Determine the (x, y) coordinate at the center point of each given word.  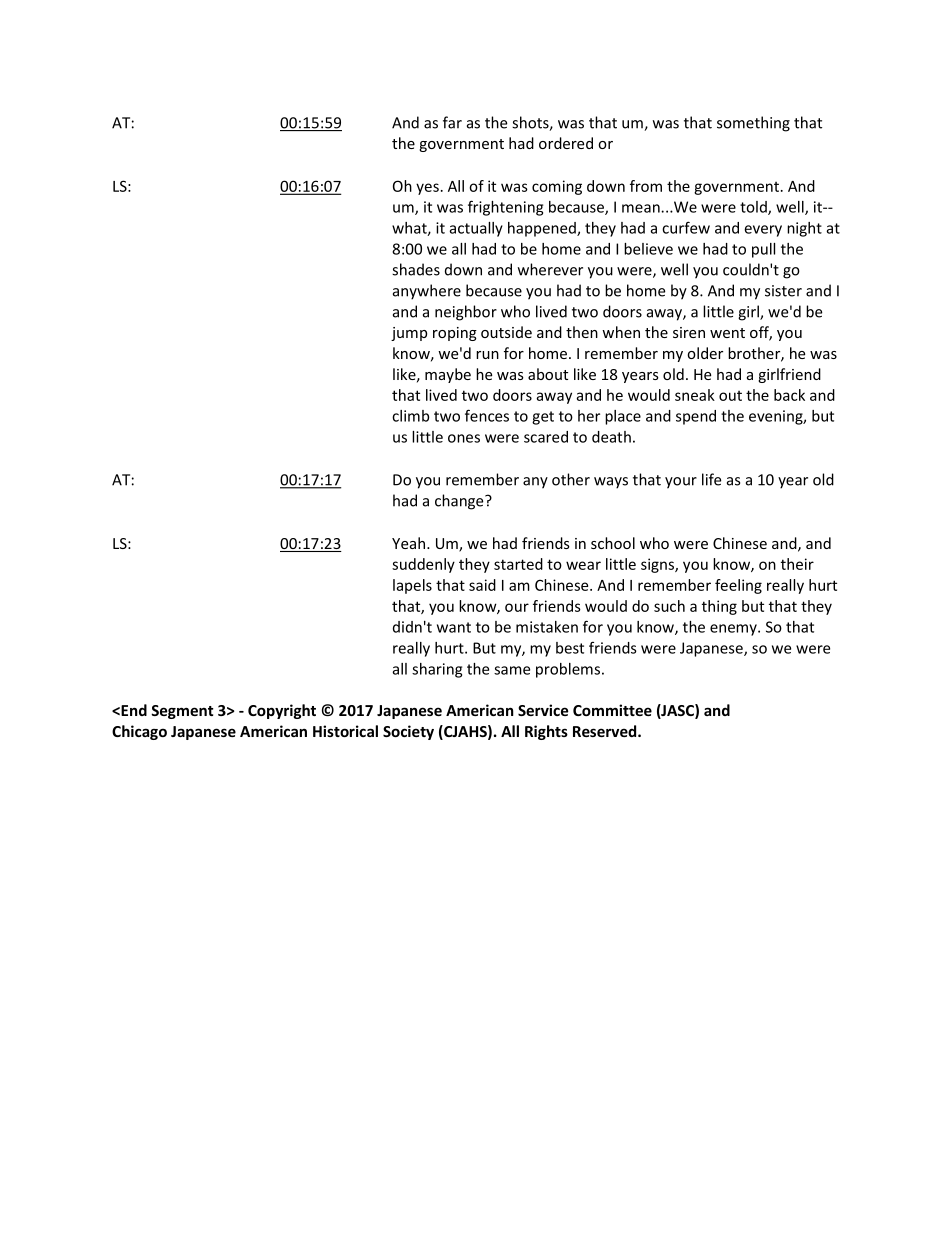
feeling (738, 586)
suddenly (423, 565)
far (452, 122)
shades (416, 269)
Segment (182, 712)
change (460, 502)
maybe (448, 375)
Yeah (408, 543)
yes (427, 189)
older (705, 353)
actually (476, 229)
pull (763, 250)
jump (409, 334)
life (711, 479)
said (482, 585)
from (646, 186)
